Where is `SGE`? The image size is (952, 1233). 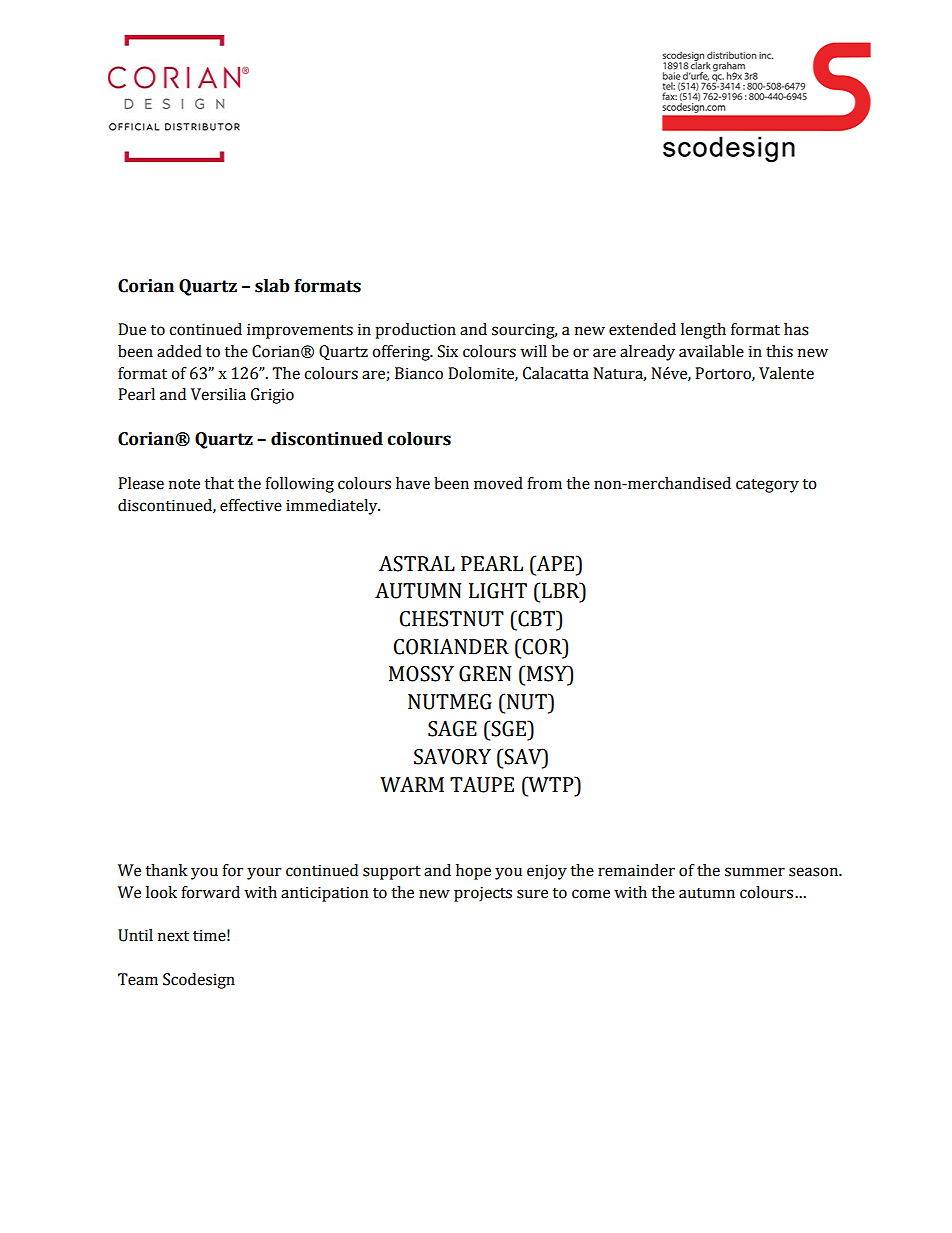 SGE is located at coordinates (509, 728).
